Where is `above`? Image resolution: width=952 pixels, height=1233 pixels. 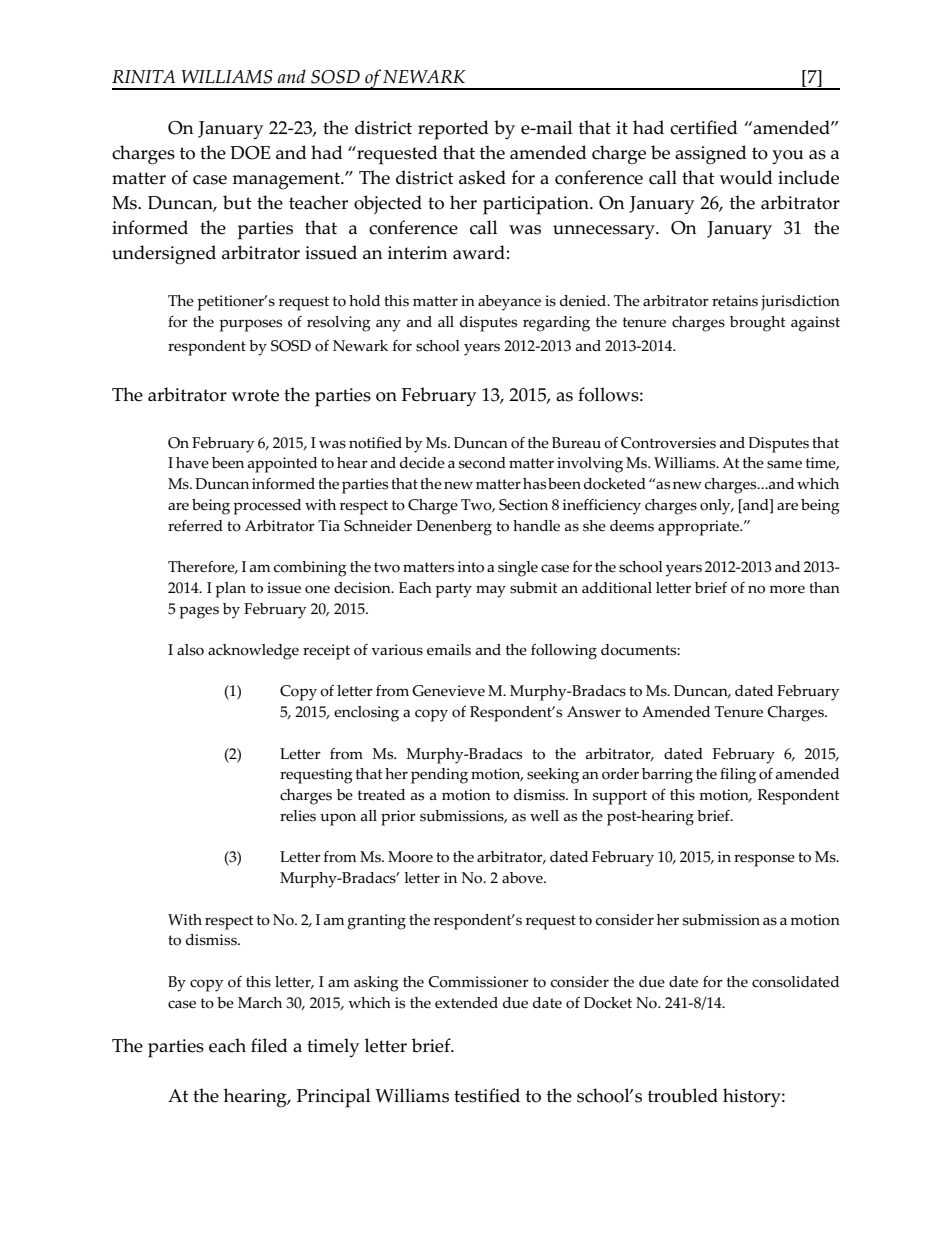
above is located at coordinates (523, 878).
